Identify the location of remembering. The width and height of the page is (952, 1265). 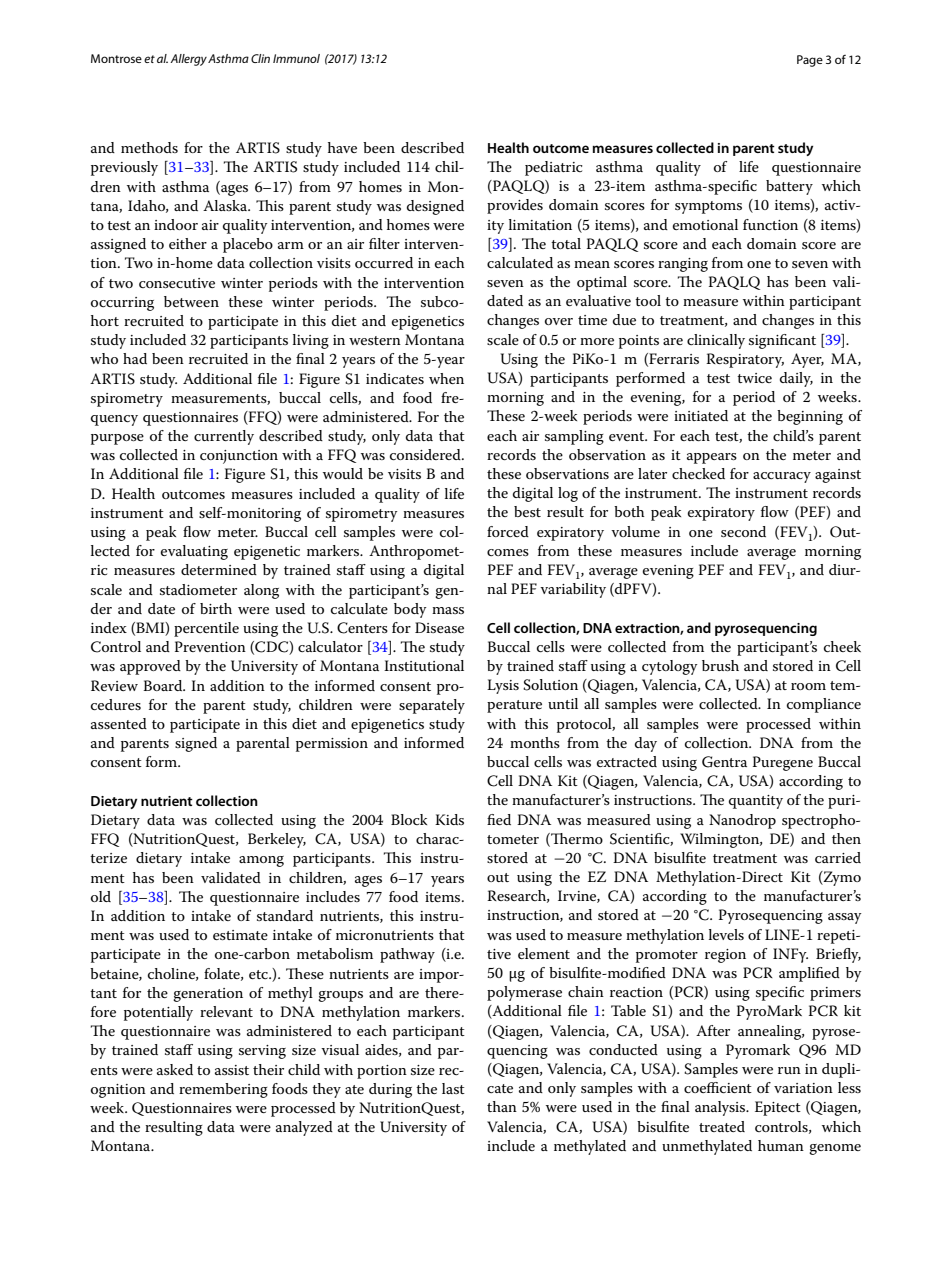
(223, 1090).
